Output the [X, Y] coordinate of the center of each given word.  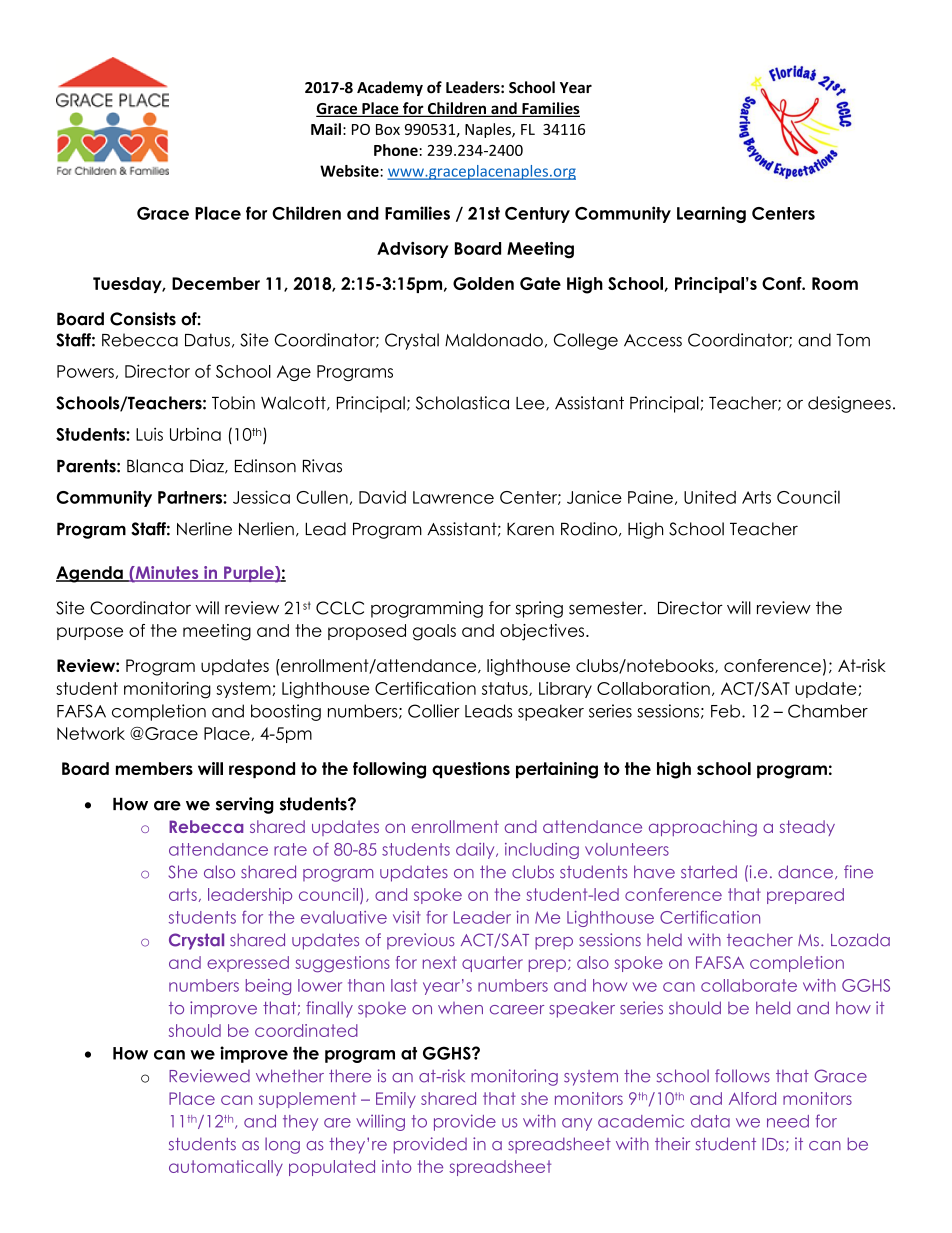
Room [835, 283]
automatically [226, 1168]
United [710, 497]
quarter [492, 964]
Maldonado [494, 340]
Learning [711, 214]
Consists [143, 319]
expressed [248, 964]
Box [388, 129]
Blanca [155, 466]
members [154, 768]
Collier [434, 711]
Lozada [860, 940]
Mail [326, 129]
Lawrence [453, 497]
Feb [727, 711]
